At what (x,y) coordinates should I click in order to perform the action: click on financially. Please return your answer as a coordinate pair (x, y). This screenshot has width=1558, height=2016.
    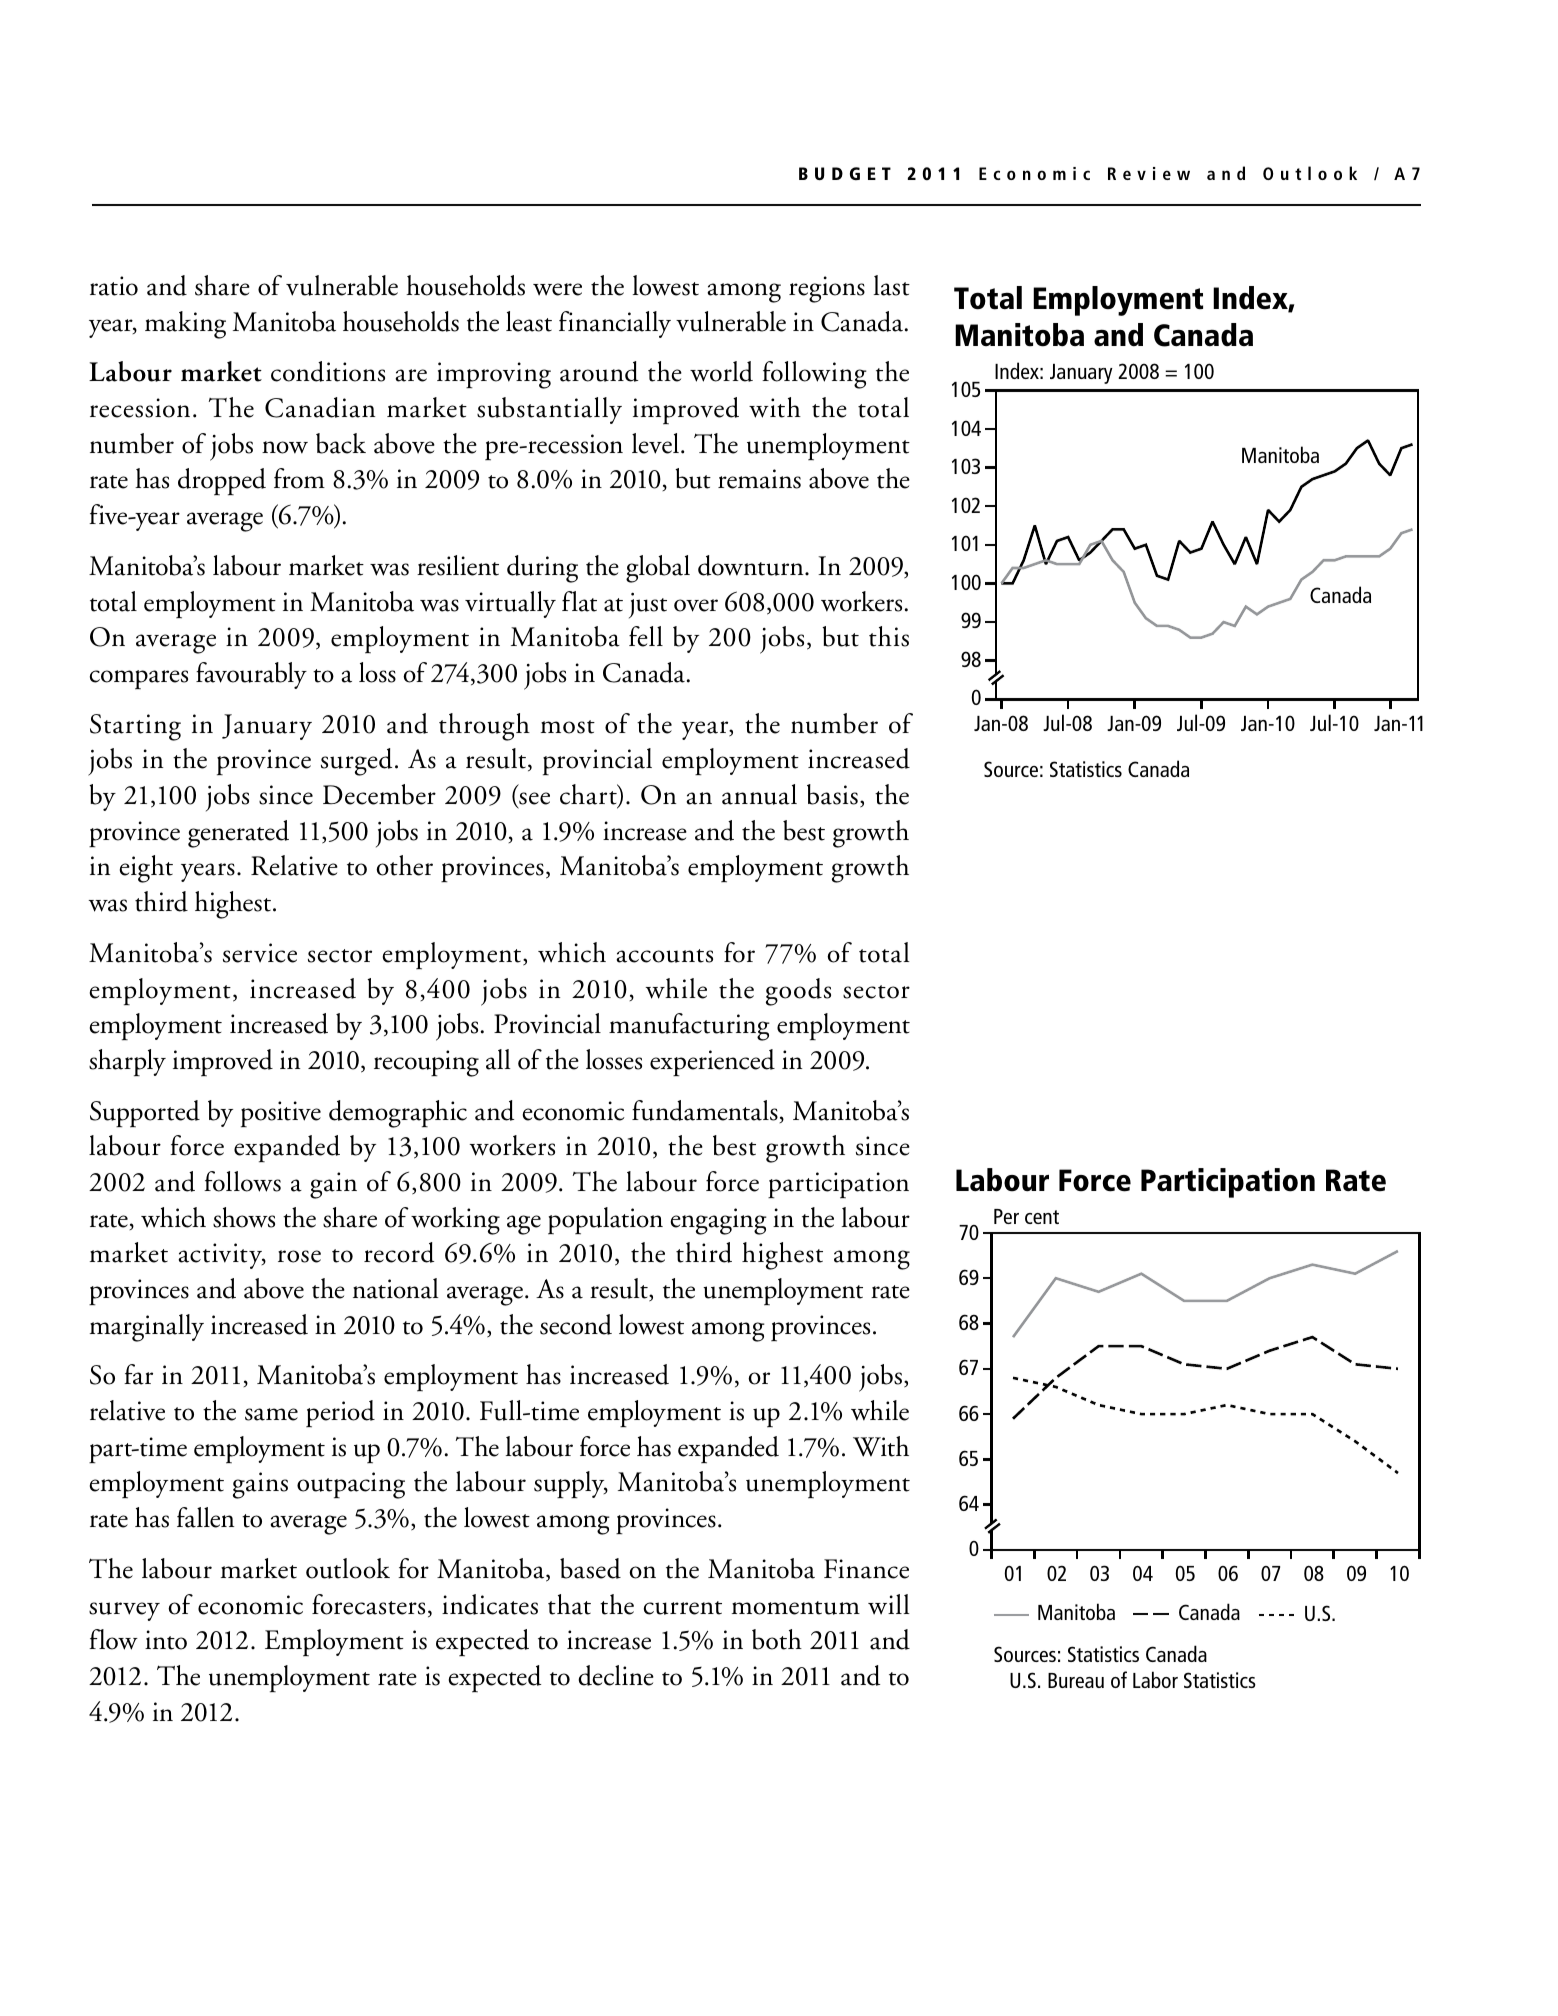
    Looking at the image, I should click on (615, 324).
